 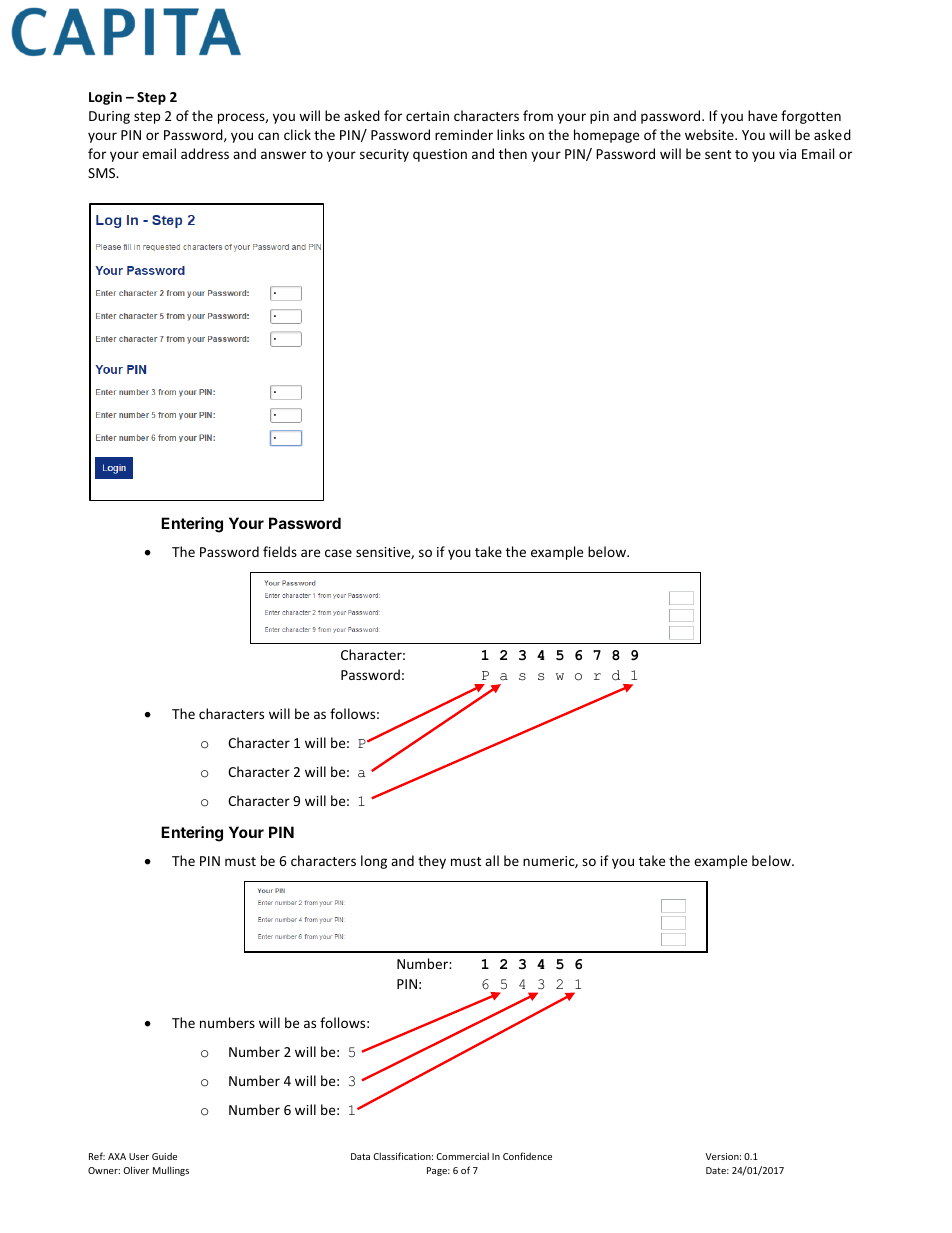 I want to click on case, so click(x=338, y=553).
